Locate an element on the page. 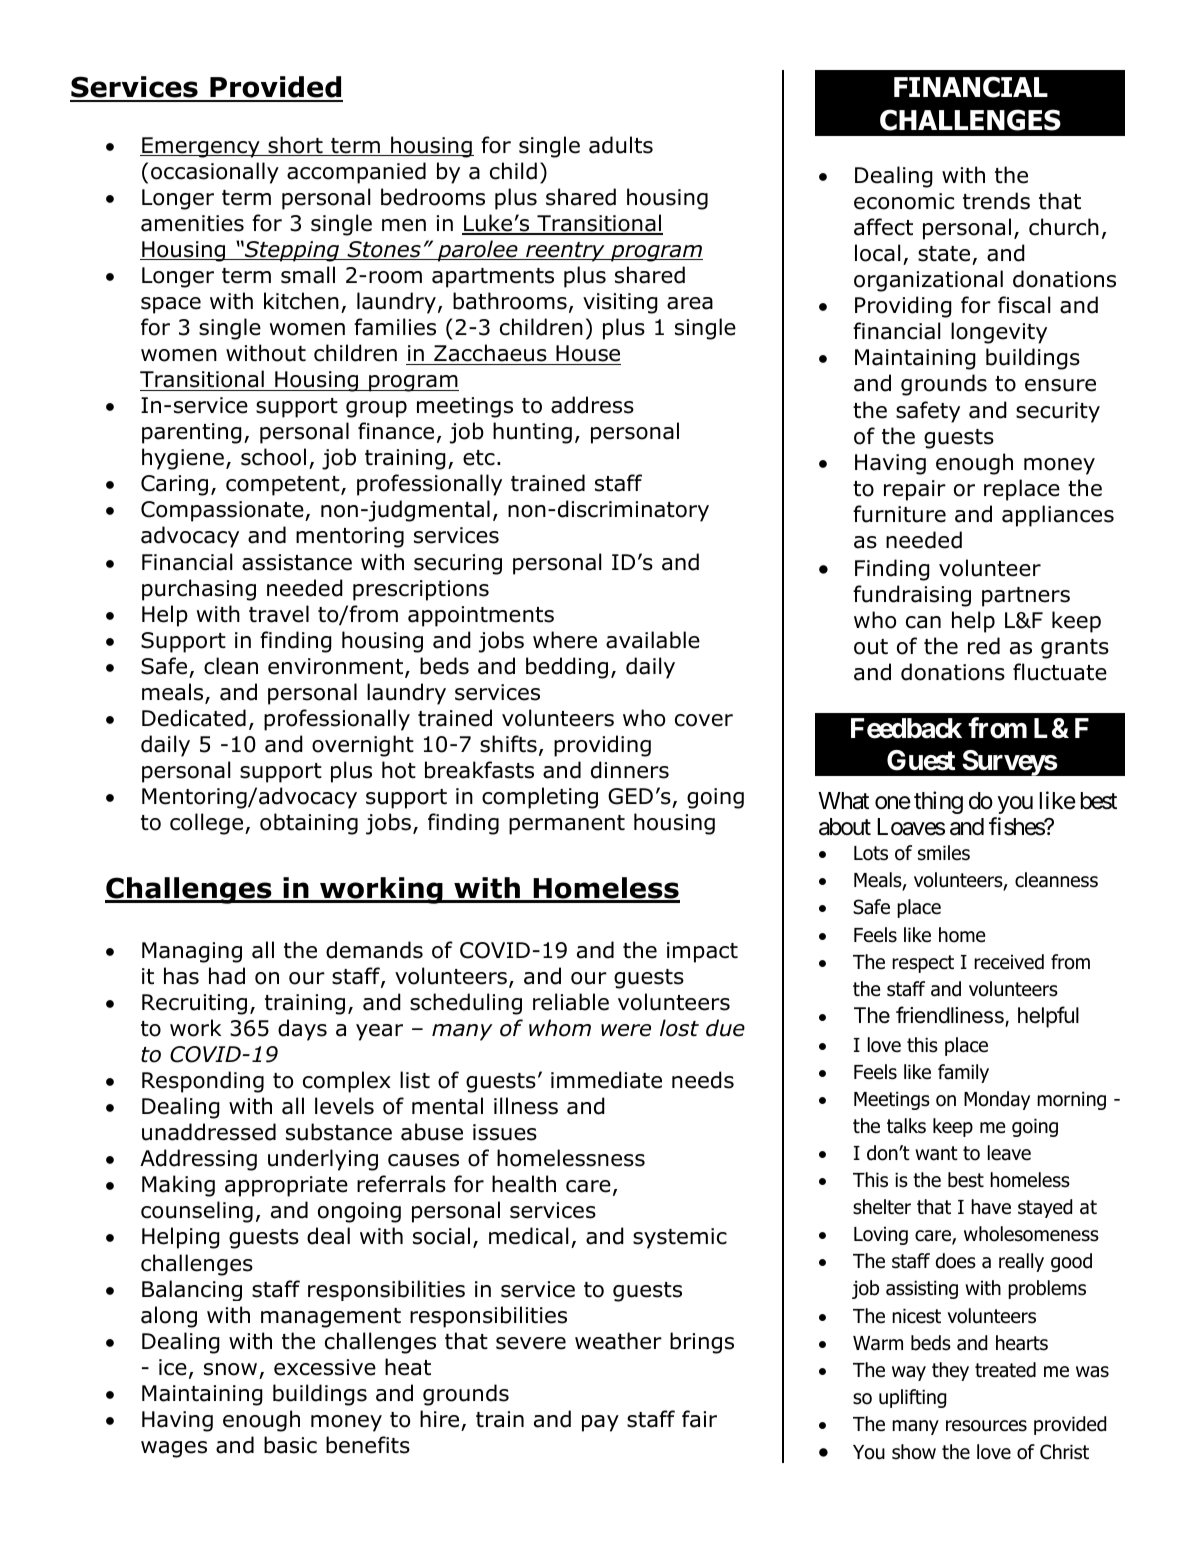 This page has width=1192, height=1543. friendliness is located at coordinates (951, 1016).
